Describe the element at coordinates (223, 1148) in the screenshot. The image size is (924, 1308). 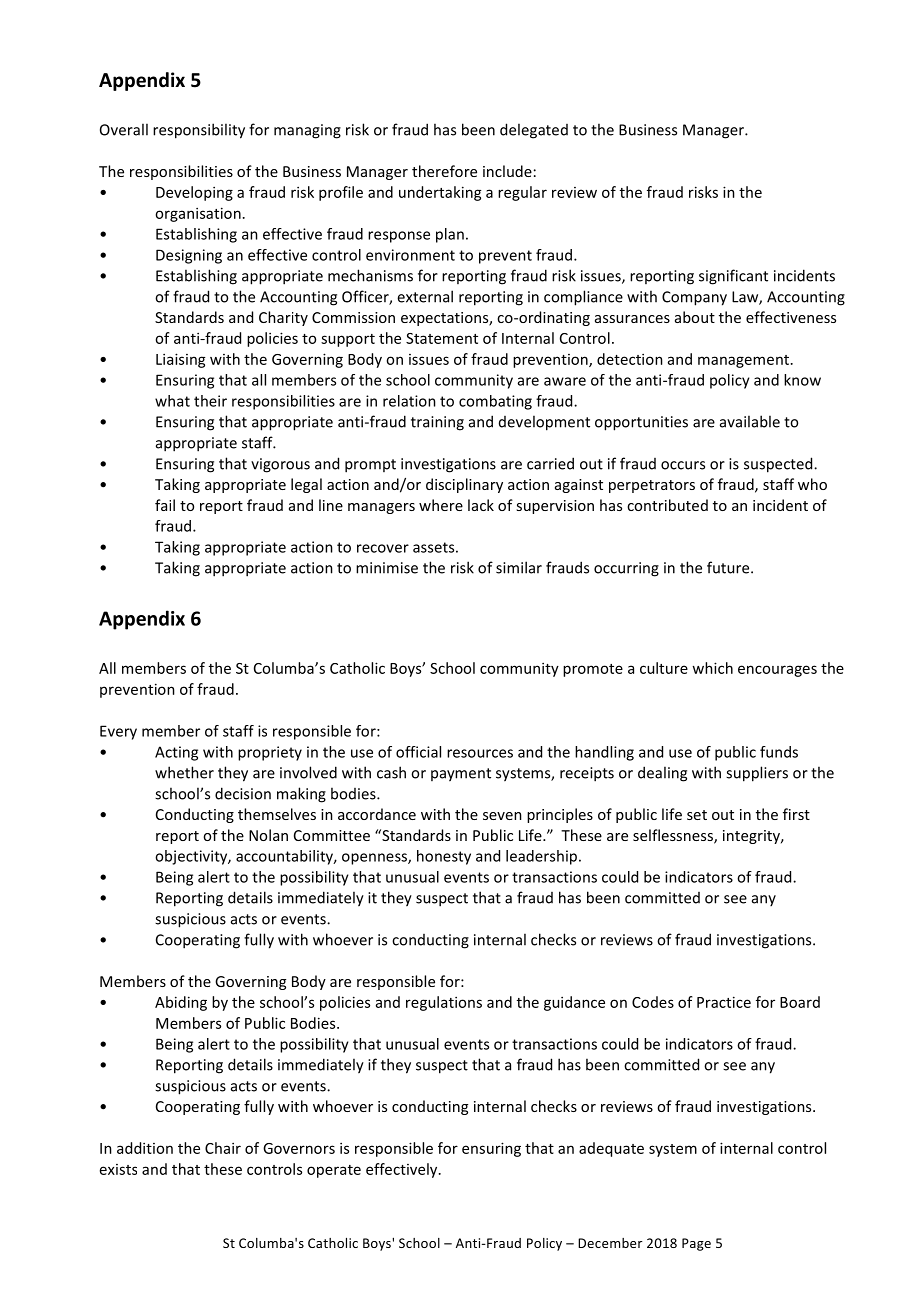
I see `Chair` at that location.
